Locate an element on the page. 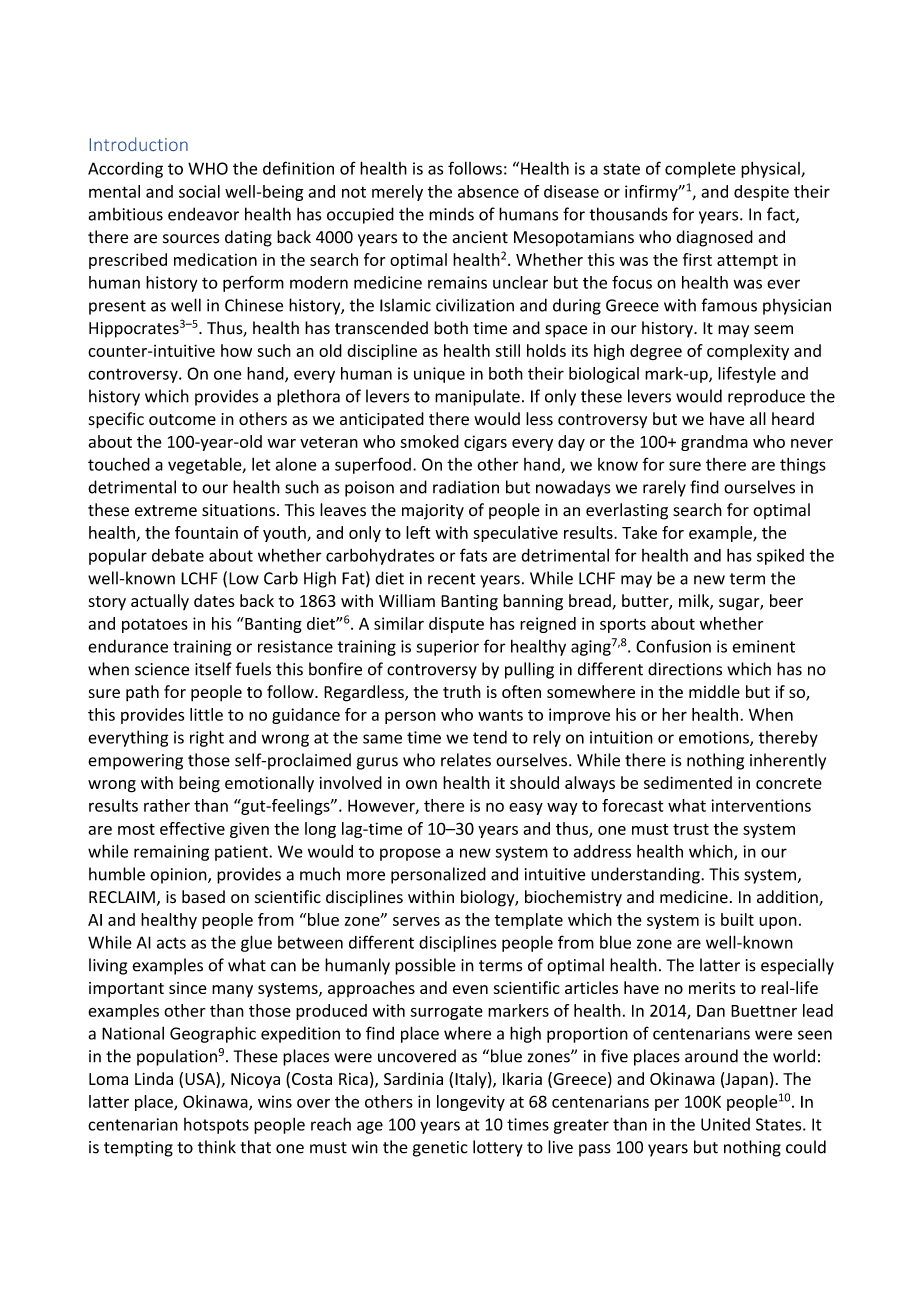 The height and width of the document is (1308, 924). interventions is located at coordinates (761, 805).
